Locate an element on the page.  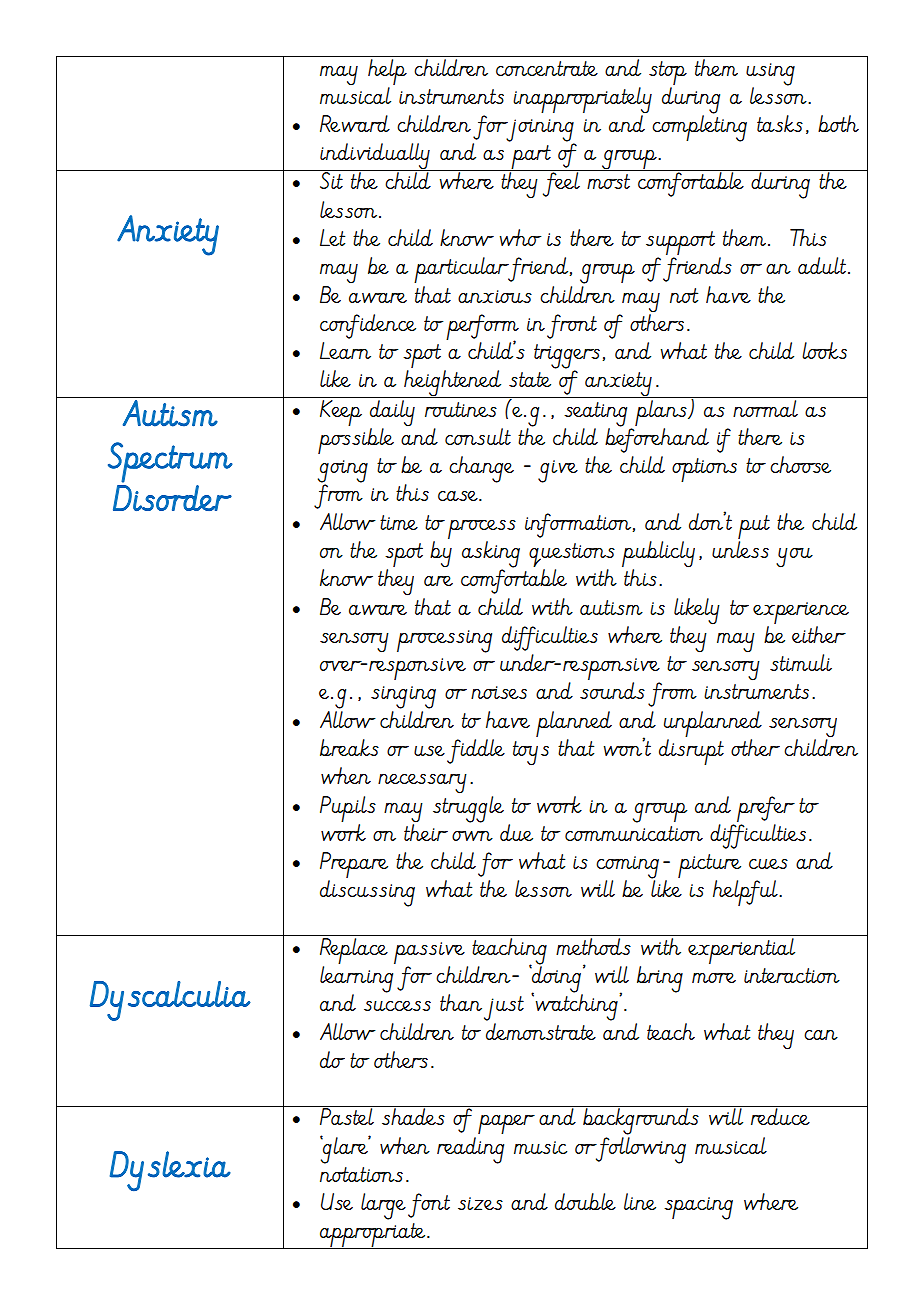
normal is located at coordinates (765, 407).
